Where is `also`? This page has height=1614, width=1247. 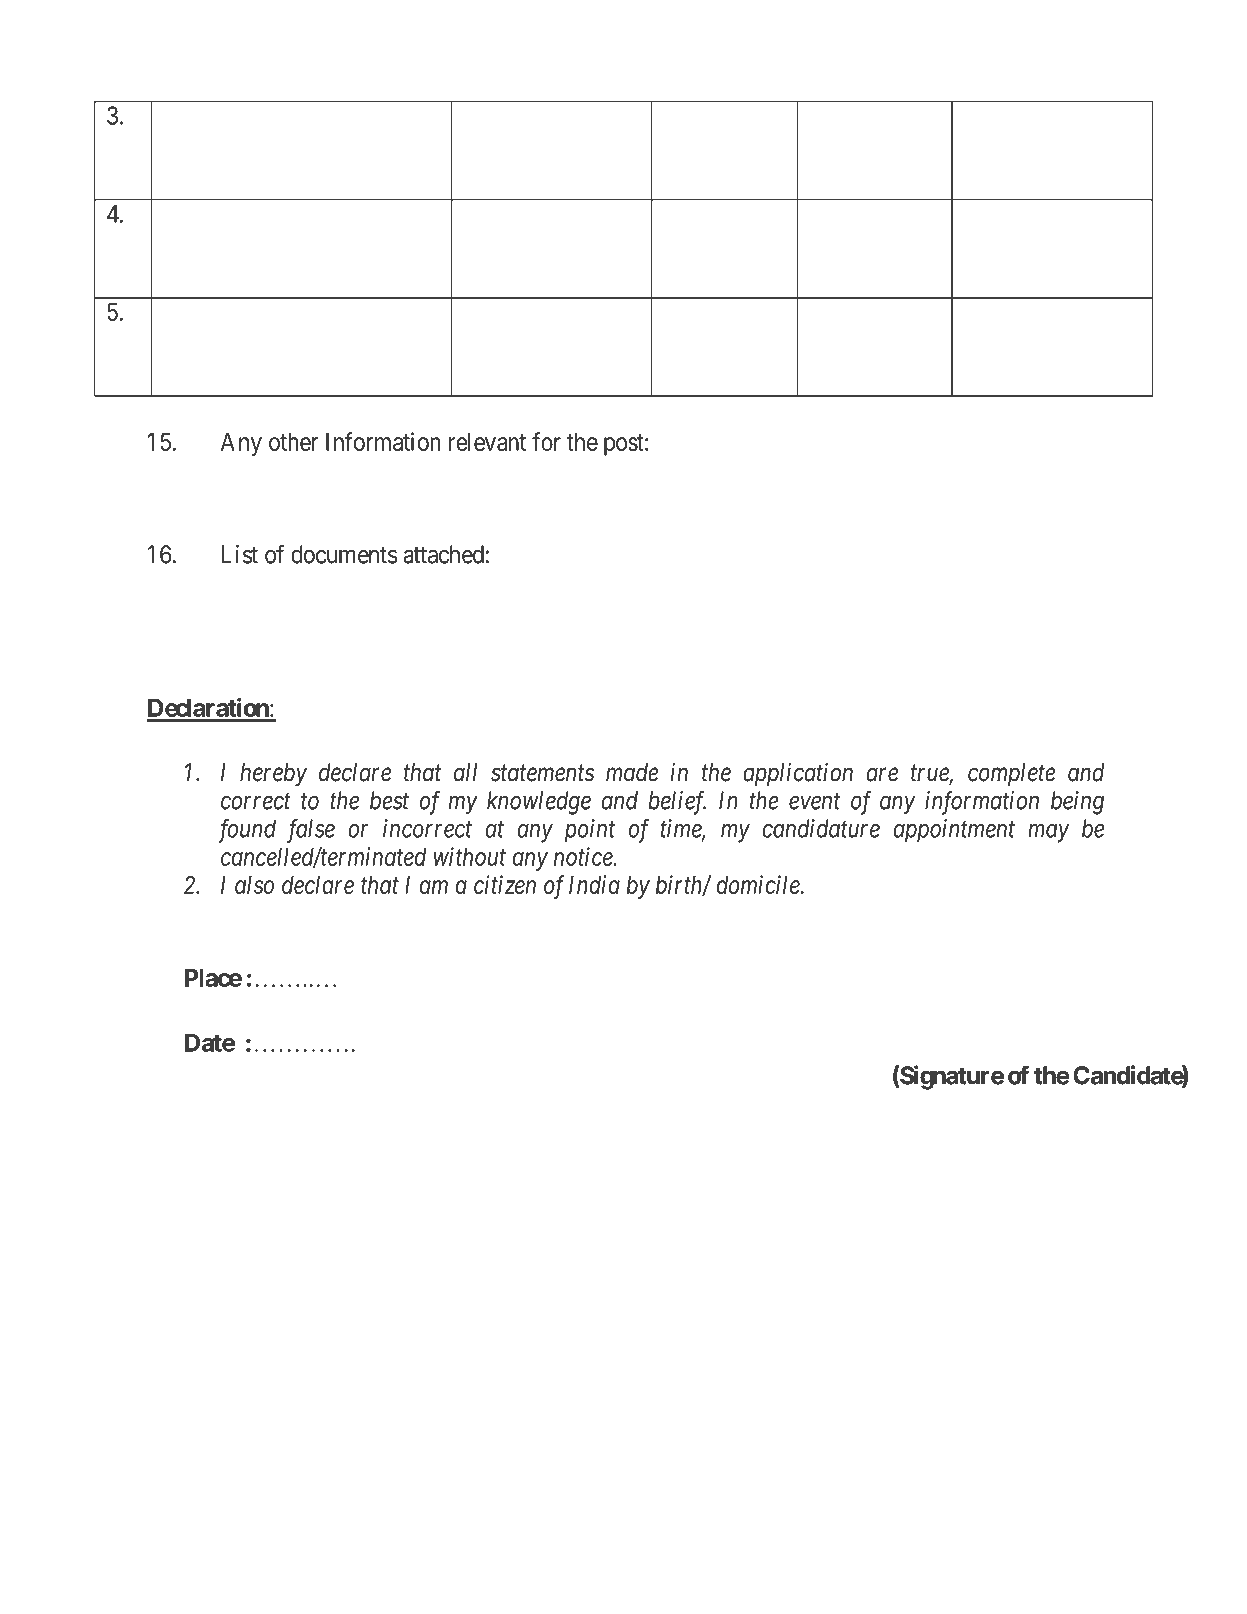 also is located at coordinates (254, 885).
